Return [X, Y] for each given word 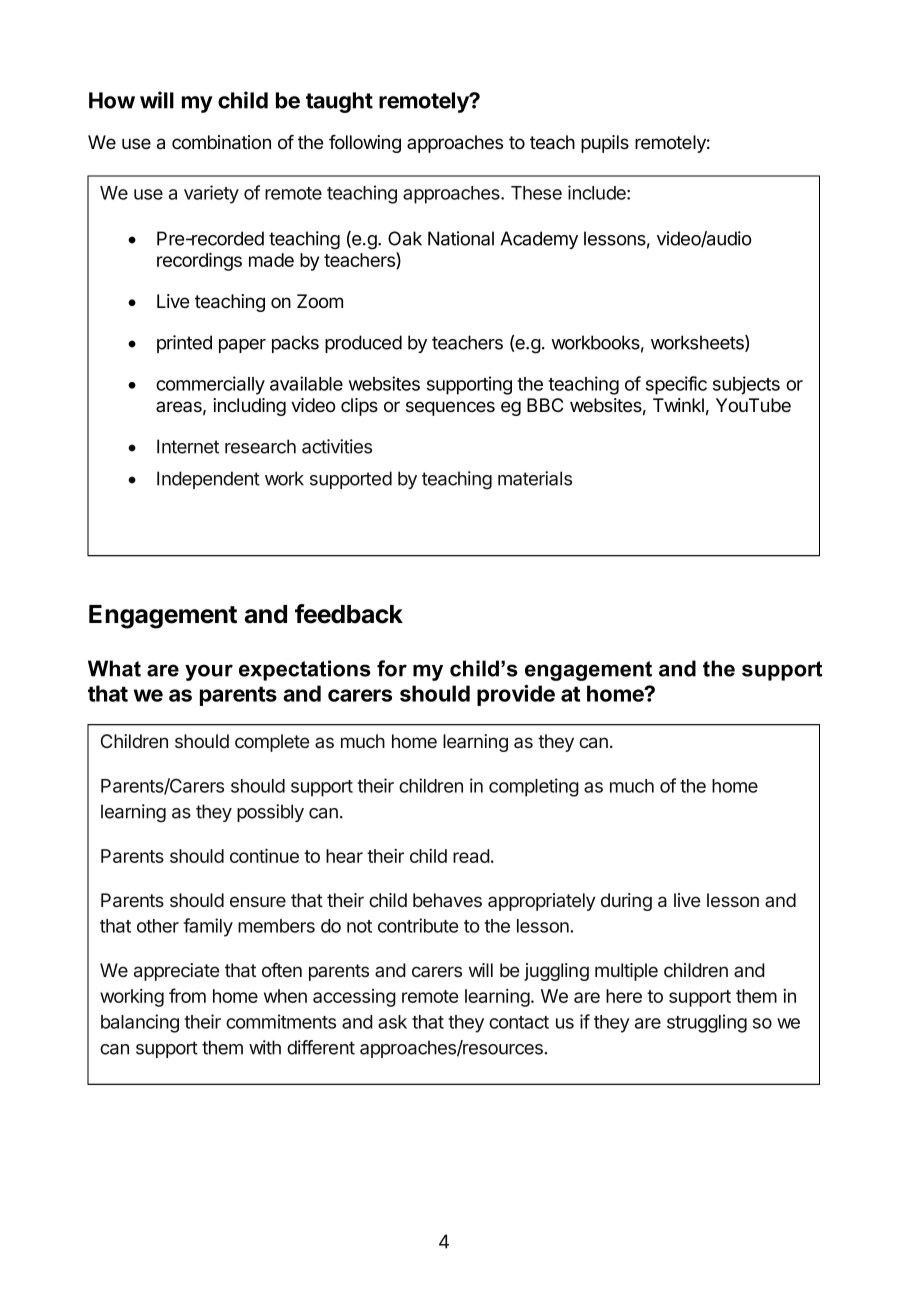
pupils [605, 144]
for [392, 668]
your [209, 672]
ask [392, 1022]
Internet [188, 446]
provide [516, 695]
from [187, 995]
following [365, 144]
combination [221, 142]
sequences [450, 408]
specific [676, 385]
